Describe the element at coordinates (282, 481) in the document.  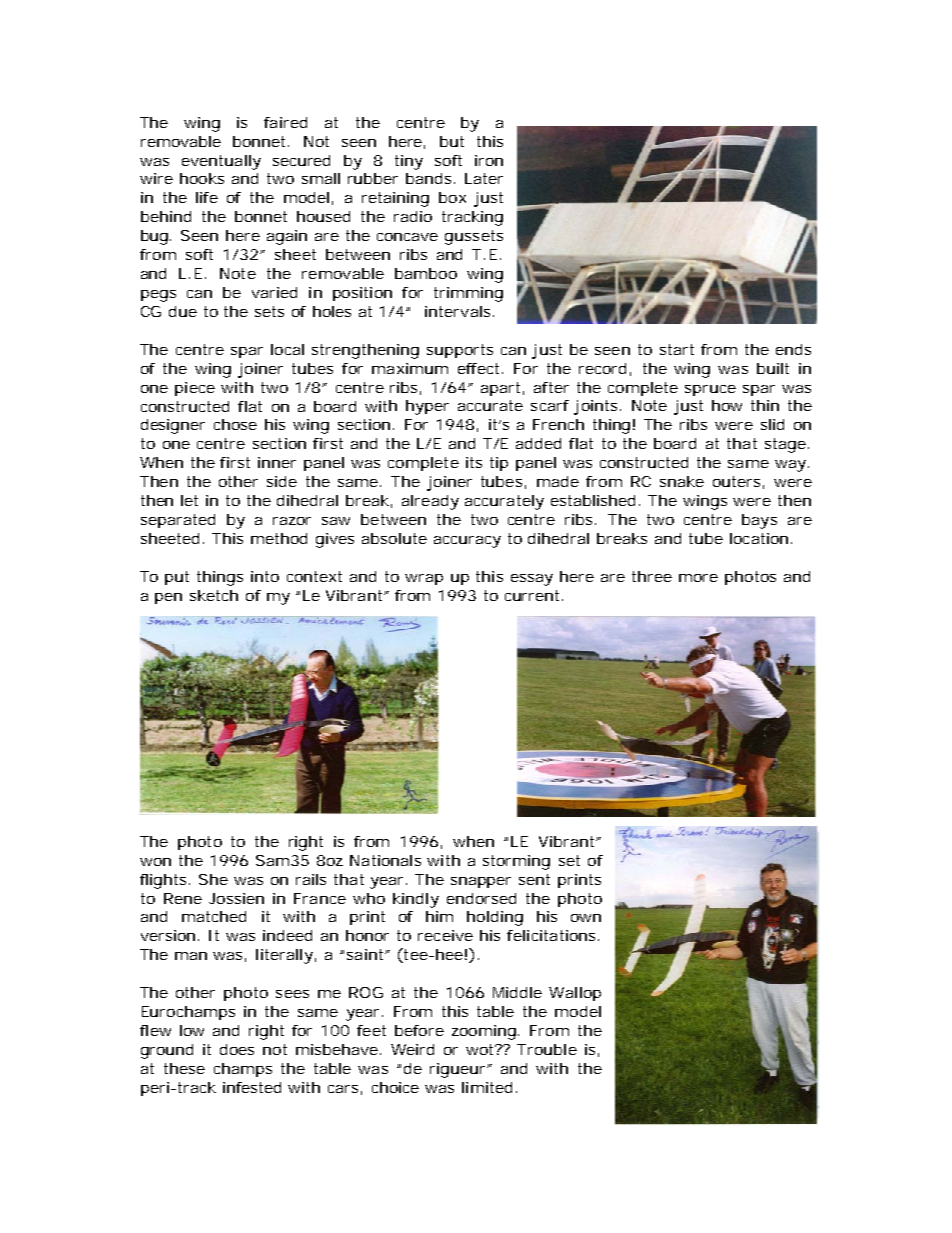
I see `side` at that location.
